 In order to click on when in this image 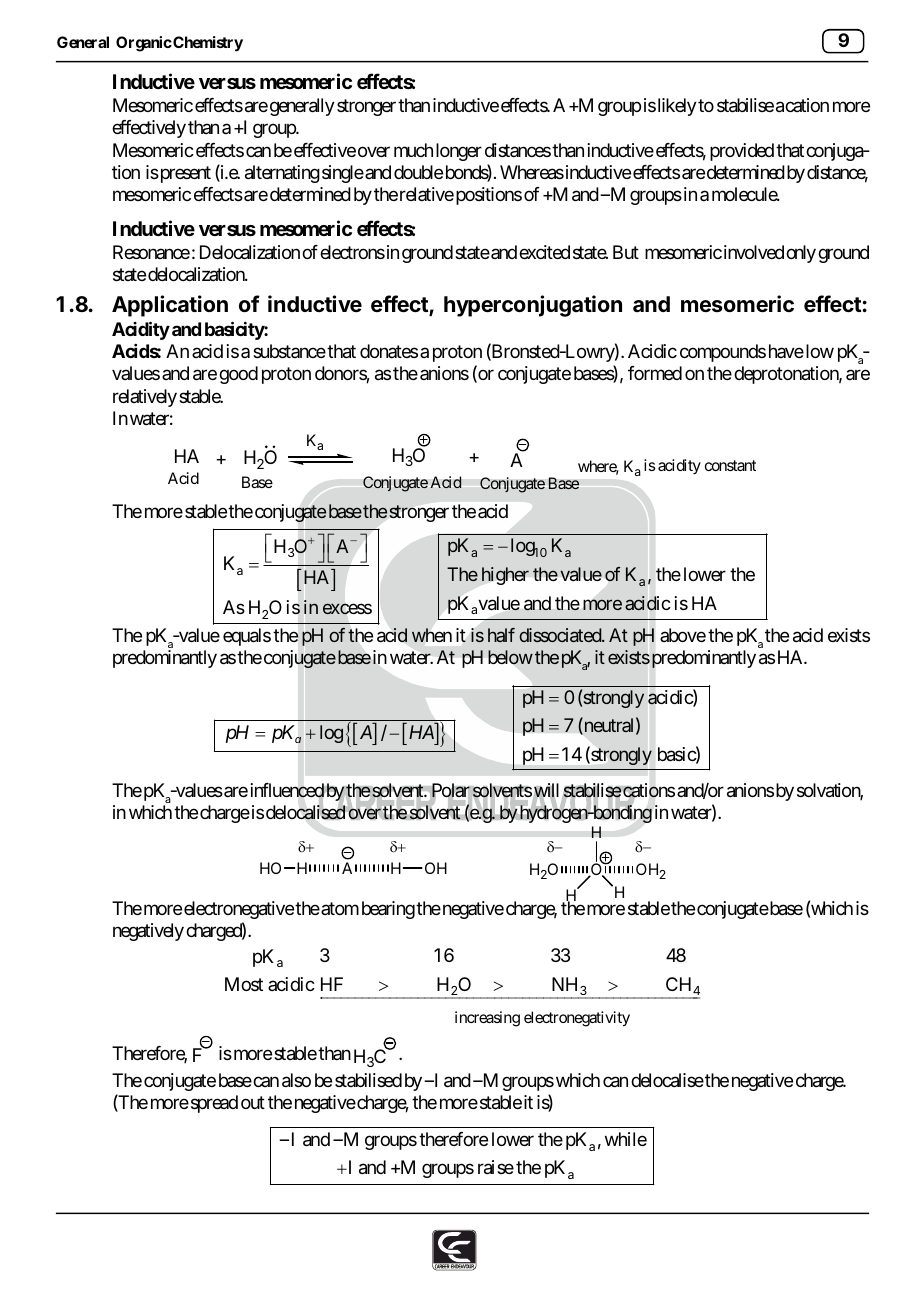, I will do `click(432, 635)`.
